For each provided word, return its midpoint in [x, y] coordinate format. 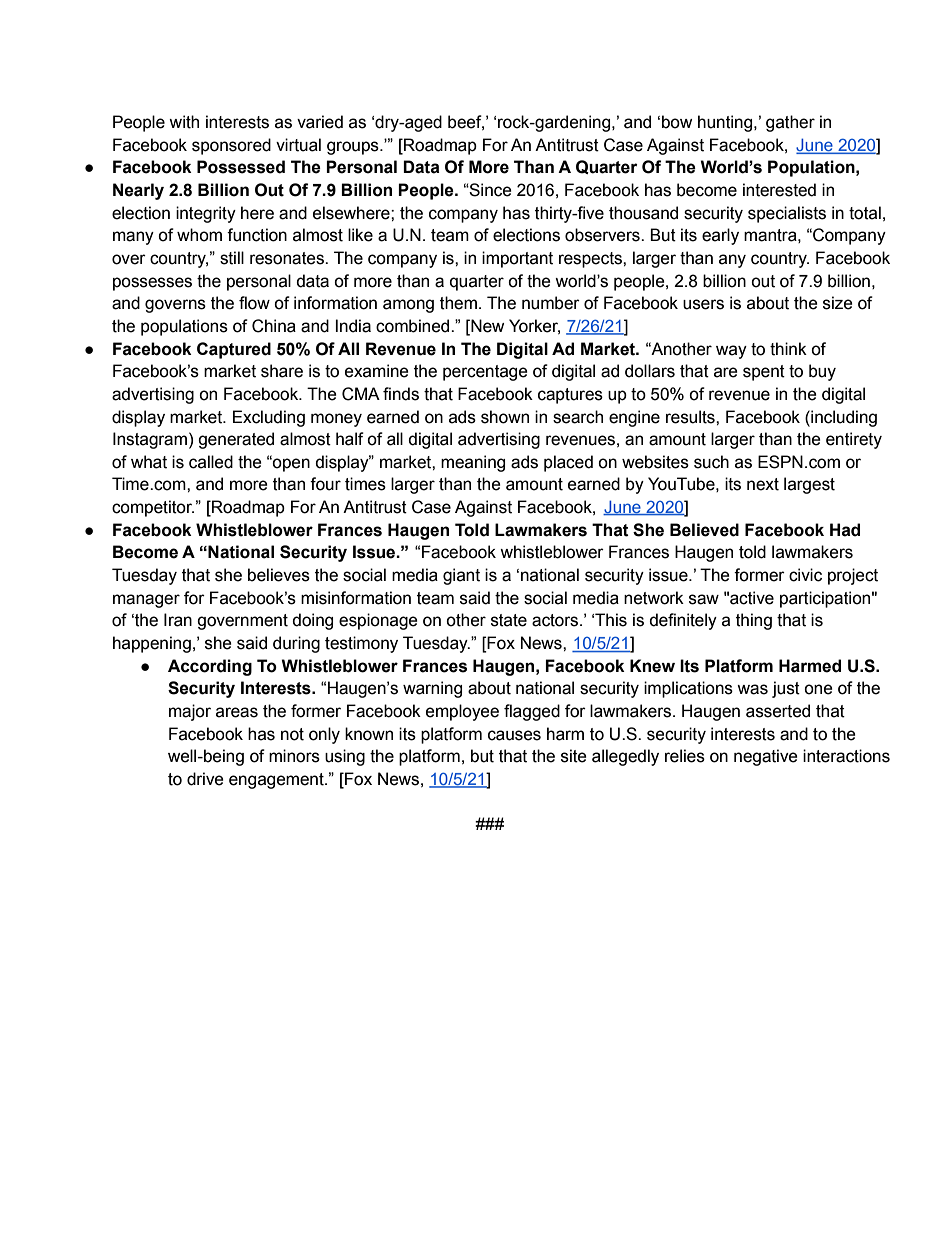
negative [766, 757]
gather [790, 123]
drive [205, 779]
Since [490, 190]
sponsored [231, 146]
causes [514, 735]
